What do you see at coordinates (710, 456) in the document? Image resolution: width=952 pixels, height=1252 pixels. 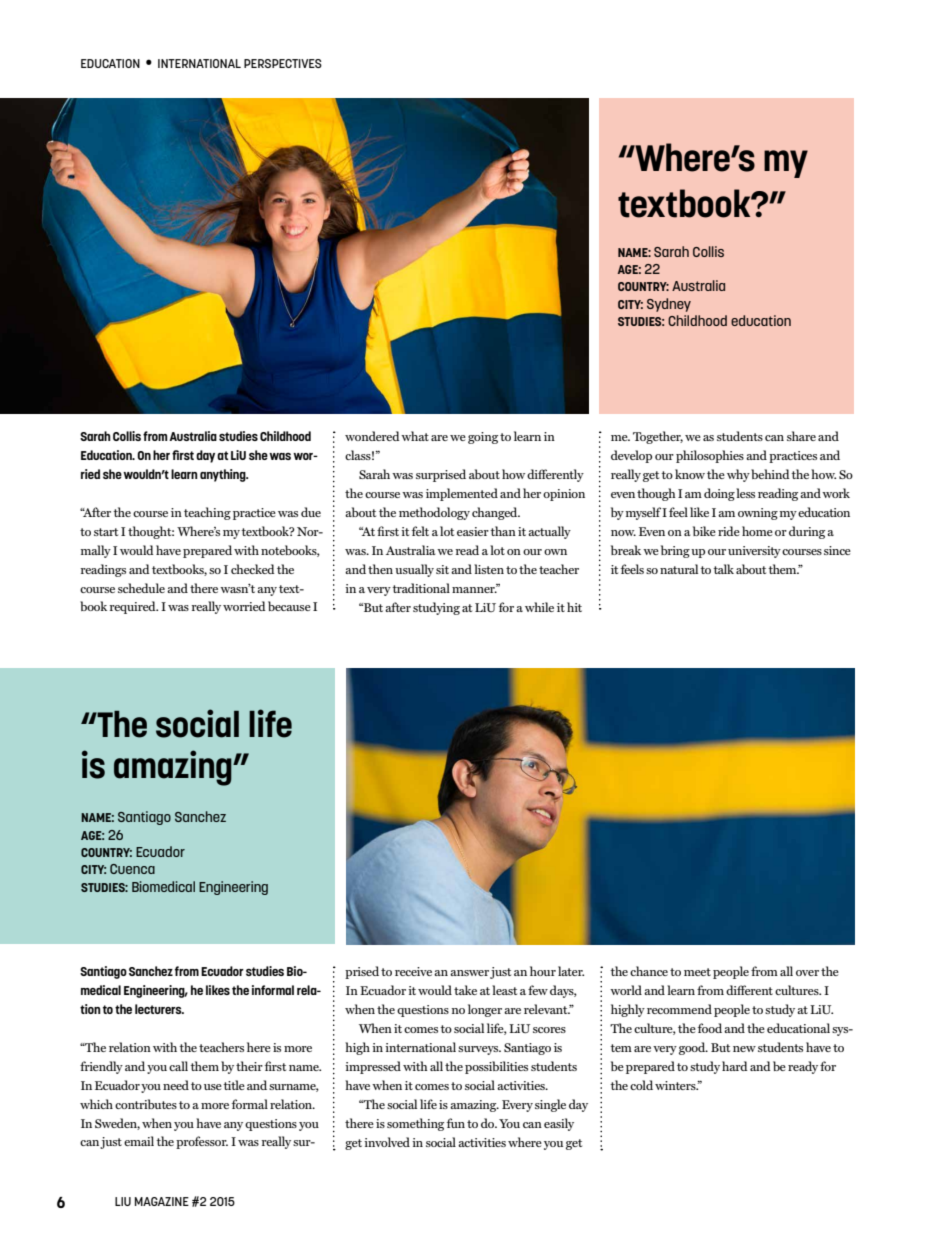 I see `philosophies` at bounding box center [710, 456].
